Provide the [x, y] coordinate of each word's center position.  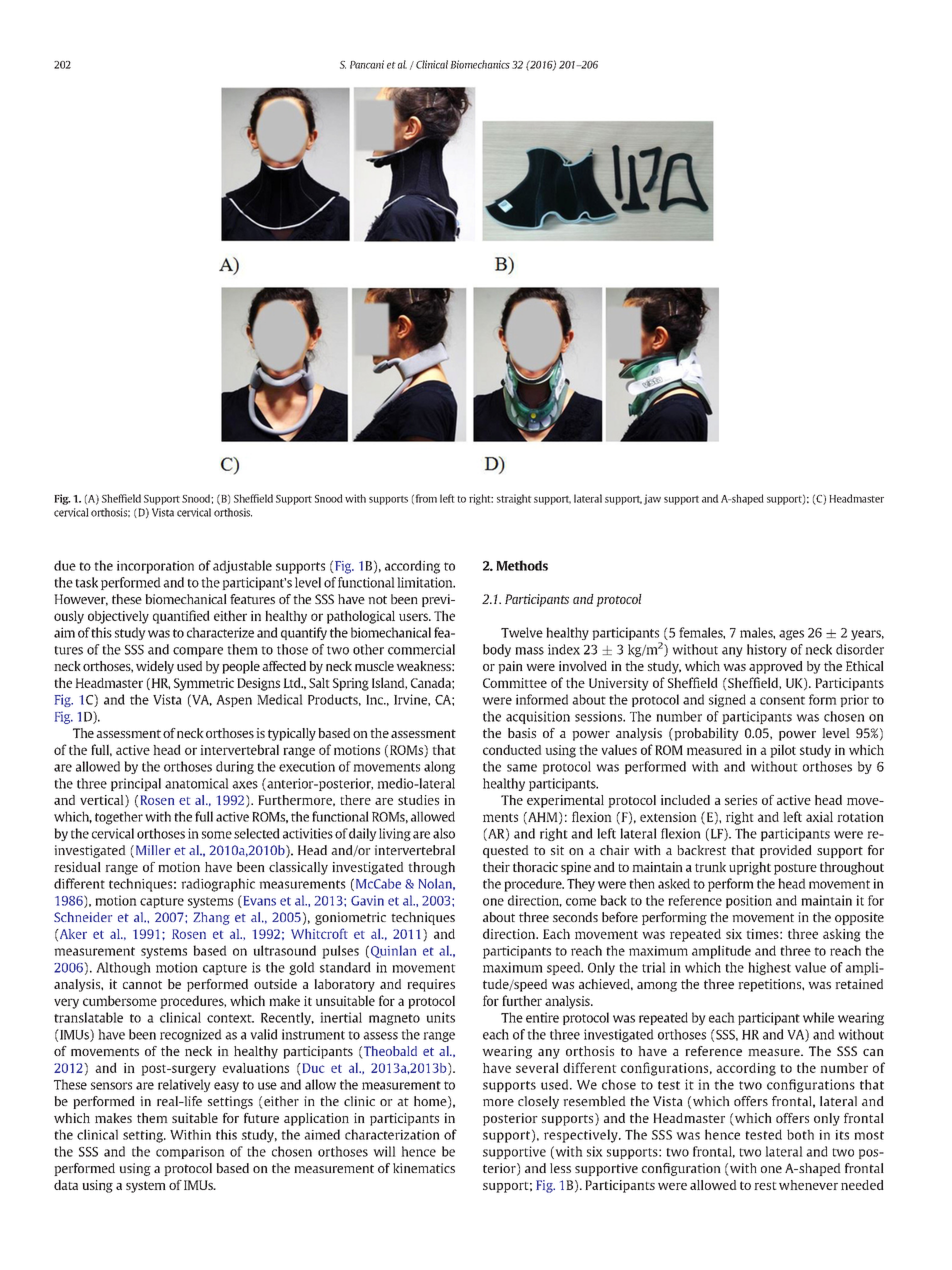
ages [791, 635]
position [749, 901]
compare [198, 652]
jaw [652, 499]
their [496, 867]
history [767, 650]
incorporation [155, 567]
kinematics [424, 1168]
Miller [152, 851]
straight [514, 499]
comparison [190, 1152]
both [800, 1134]
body [497, 650]
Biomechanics [480, 64]
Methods [522, 565]
